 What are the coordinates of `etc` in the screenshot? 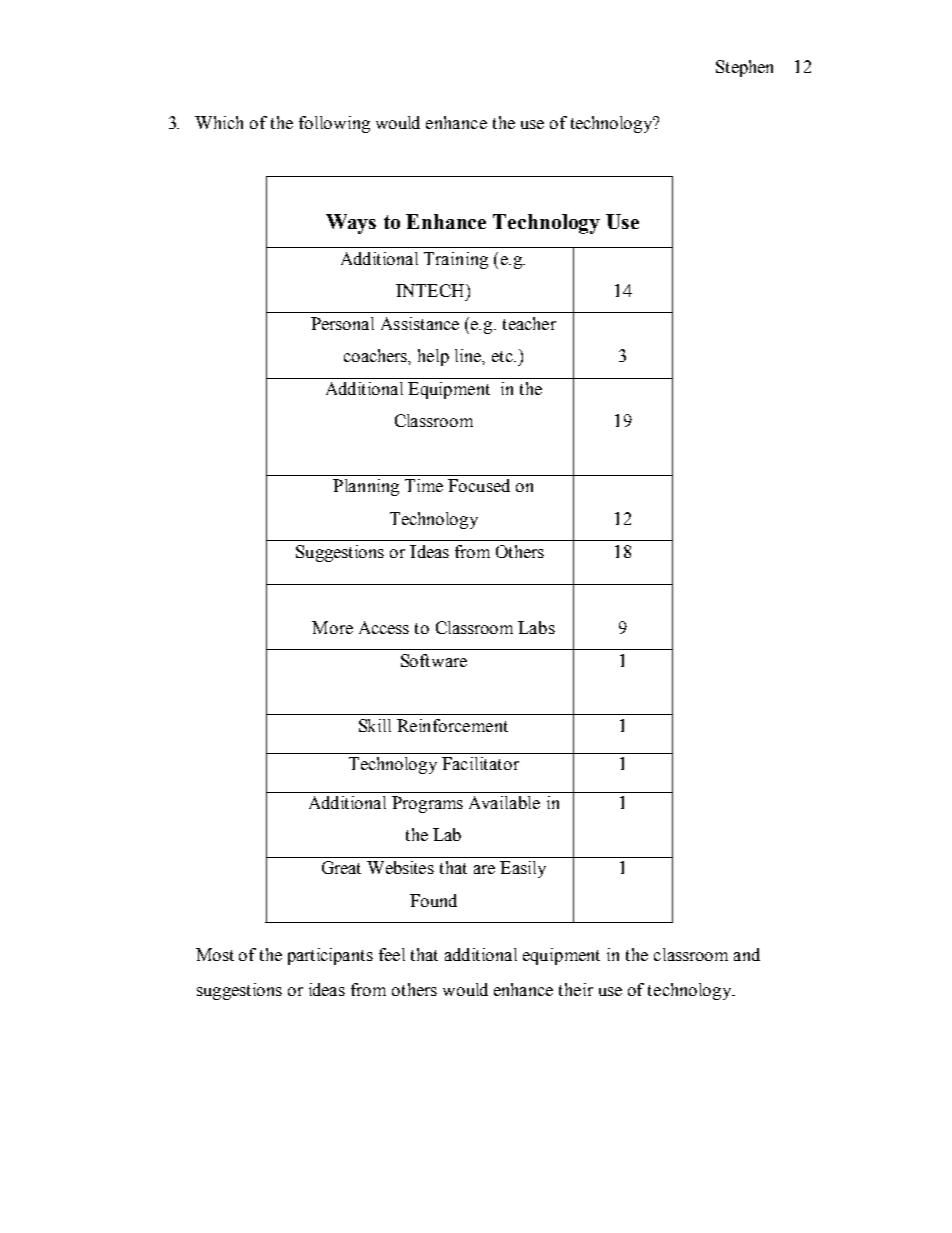 It's located at (503, 356).
